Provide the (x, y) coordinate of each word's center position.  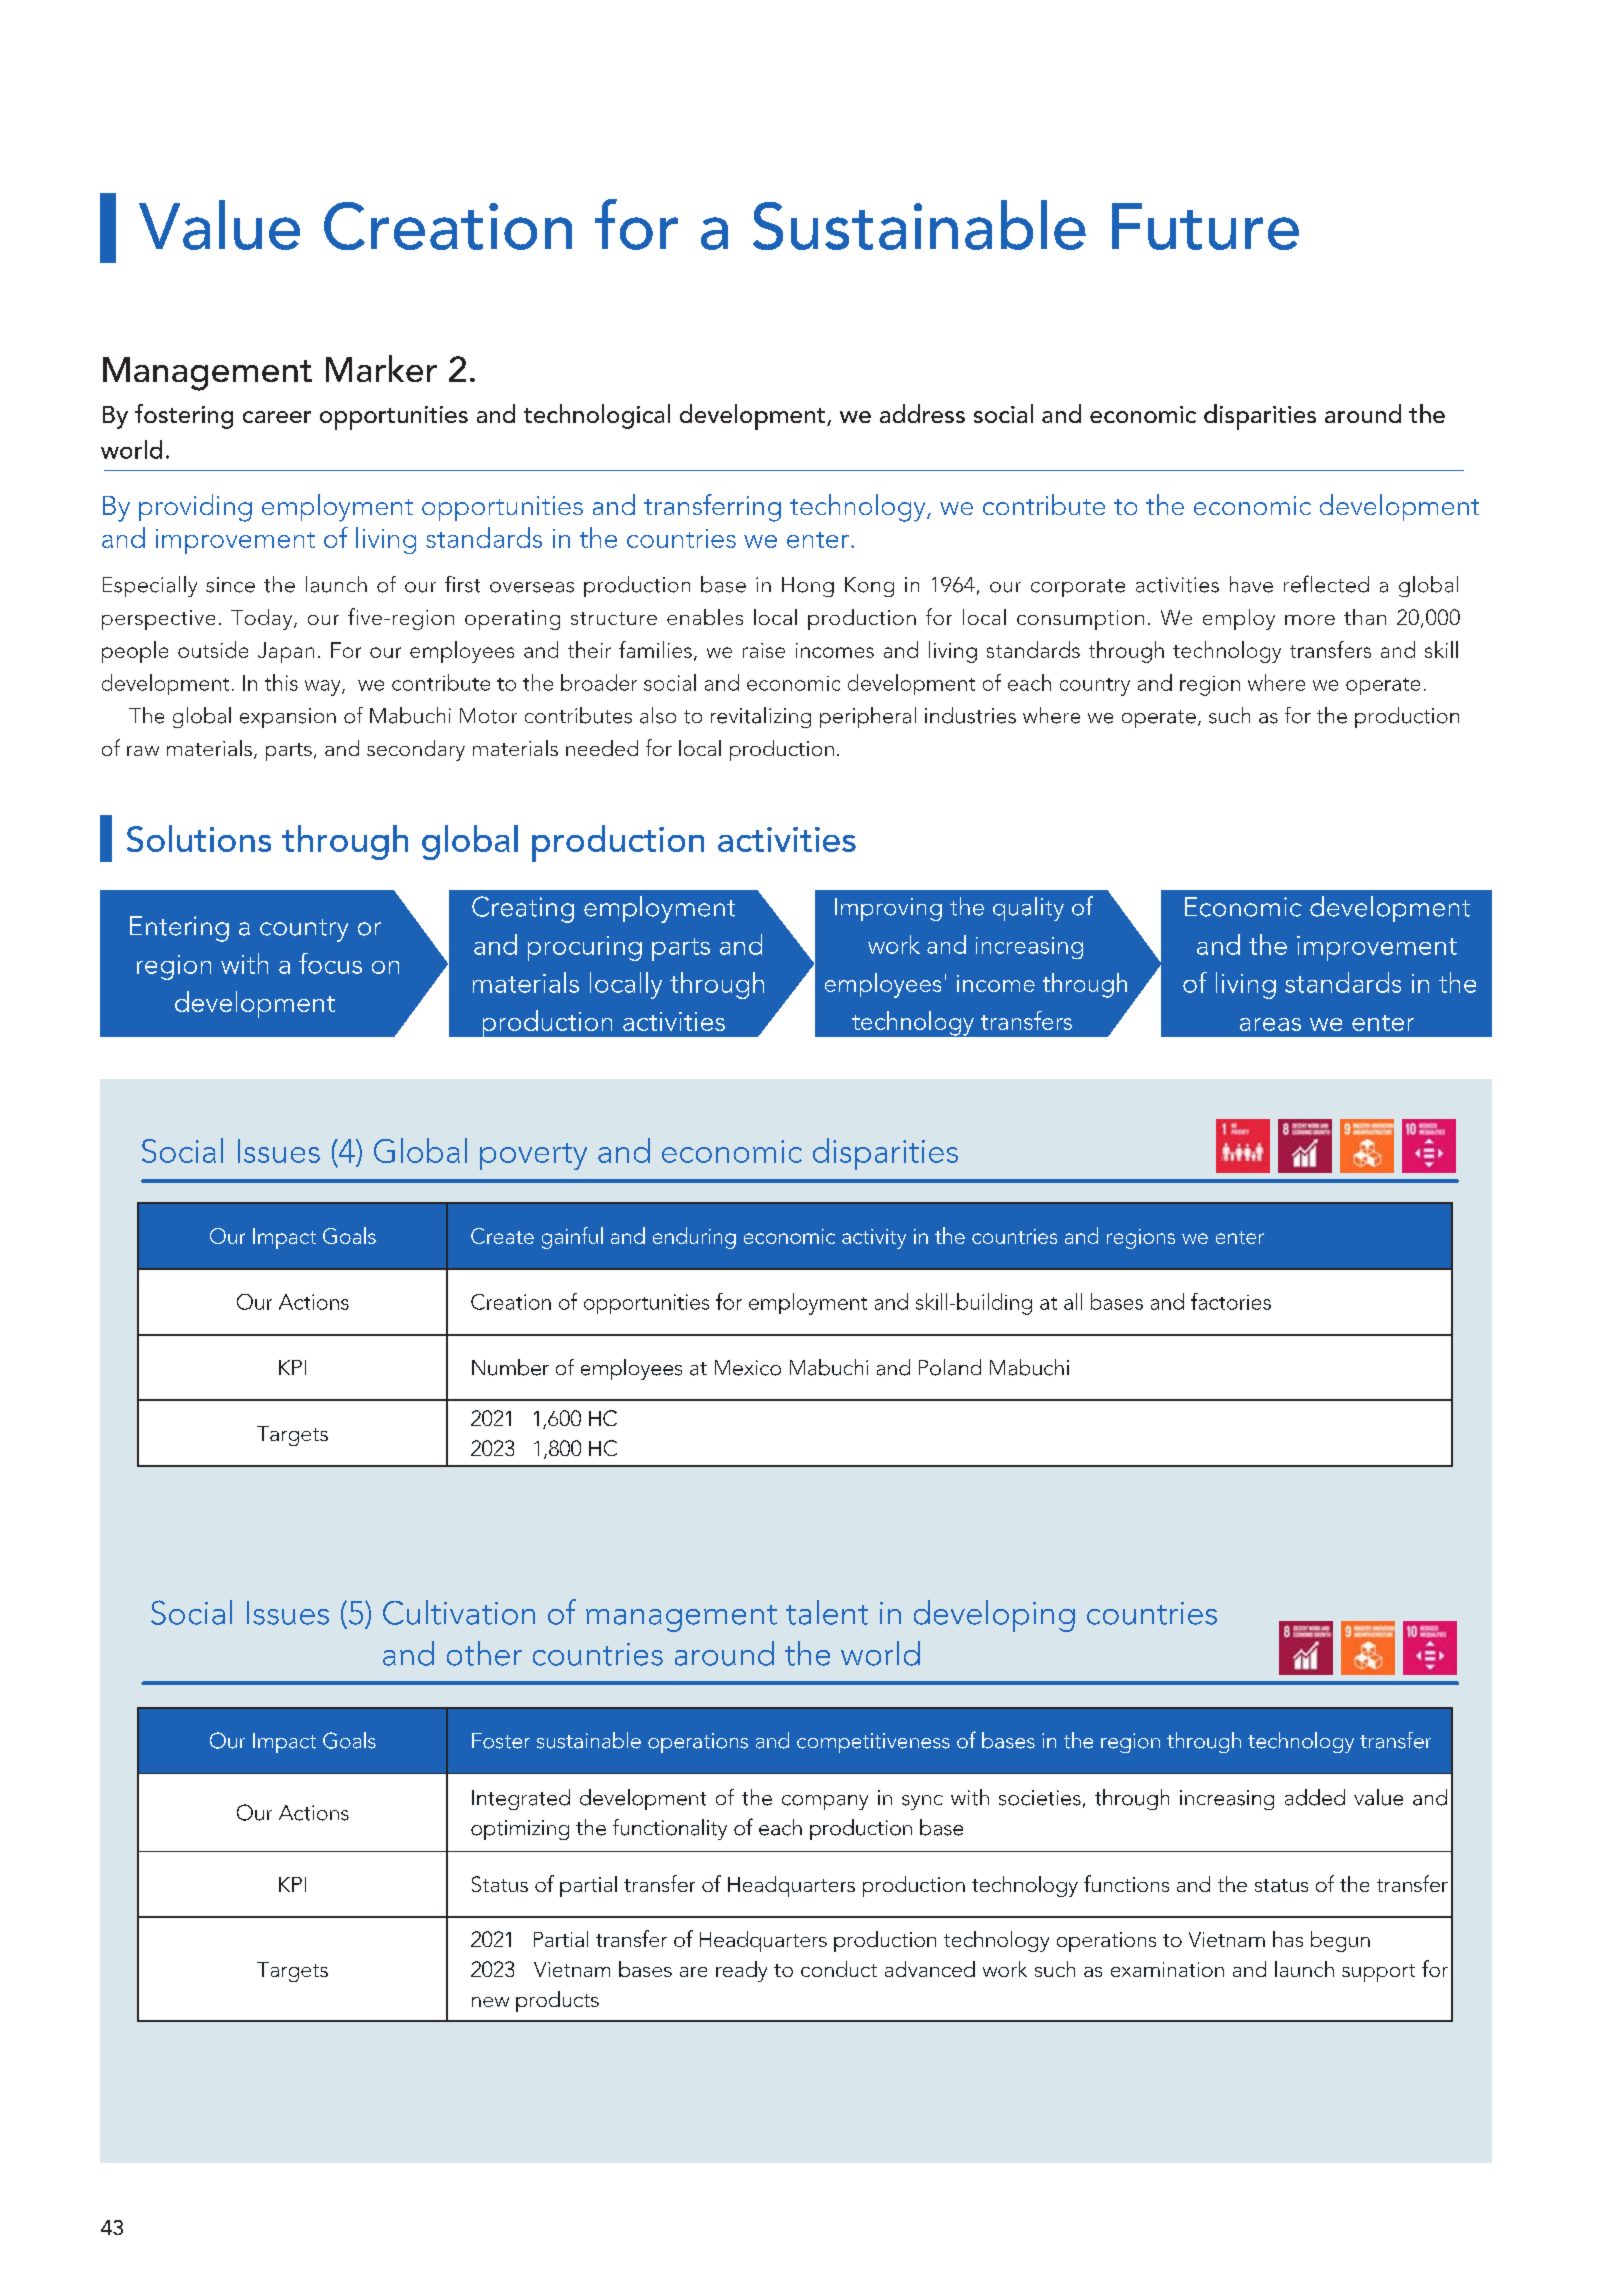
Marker (381, 368)
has (1288, 1939)
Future (1205, 226)
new (490, 2002)
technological (597, 416)
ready (741, 1971)
